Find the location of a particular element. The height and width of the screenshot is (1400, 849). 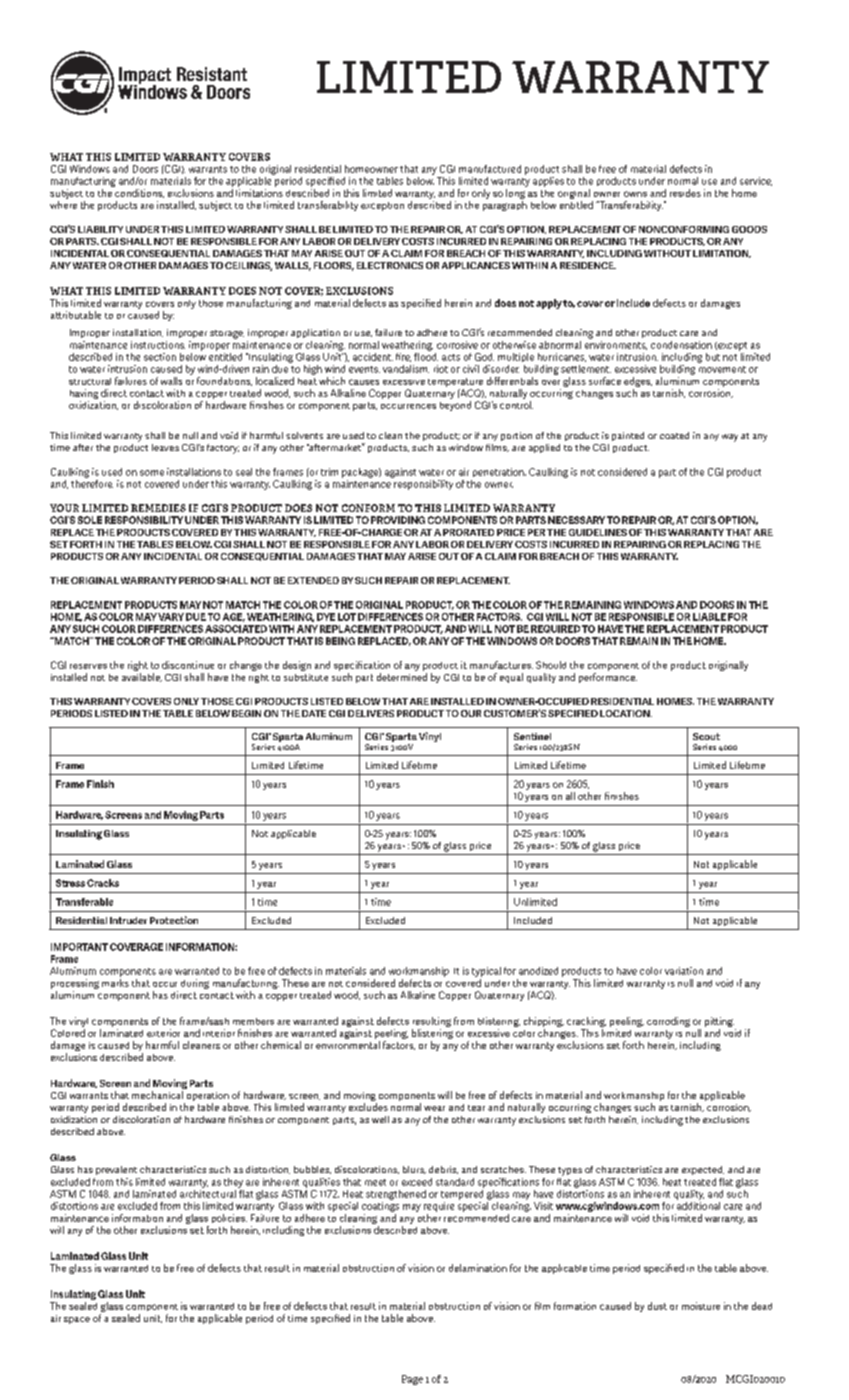

Page is located at coordinates (412, 1380).
